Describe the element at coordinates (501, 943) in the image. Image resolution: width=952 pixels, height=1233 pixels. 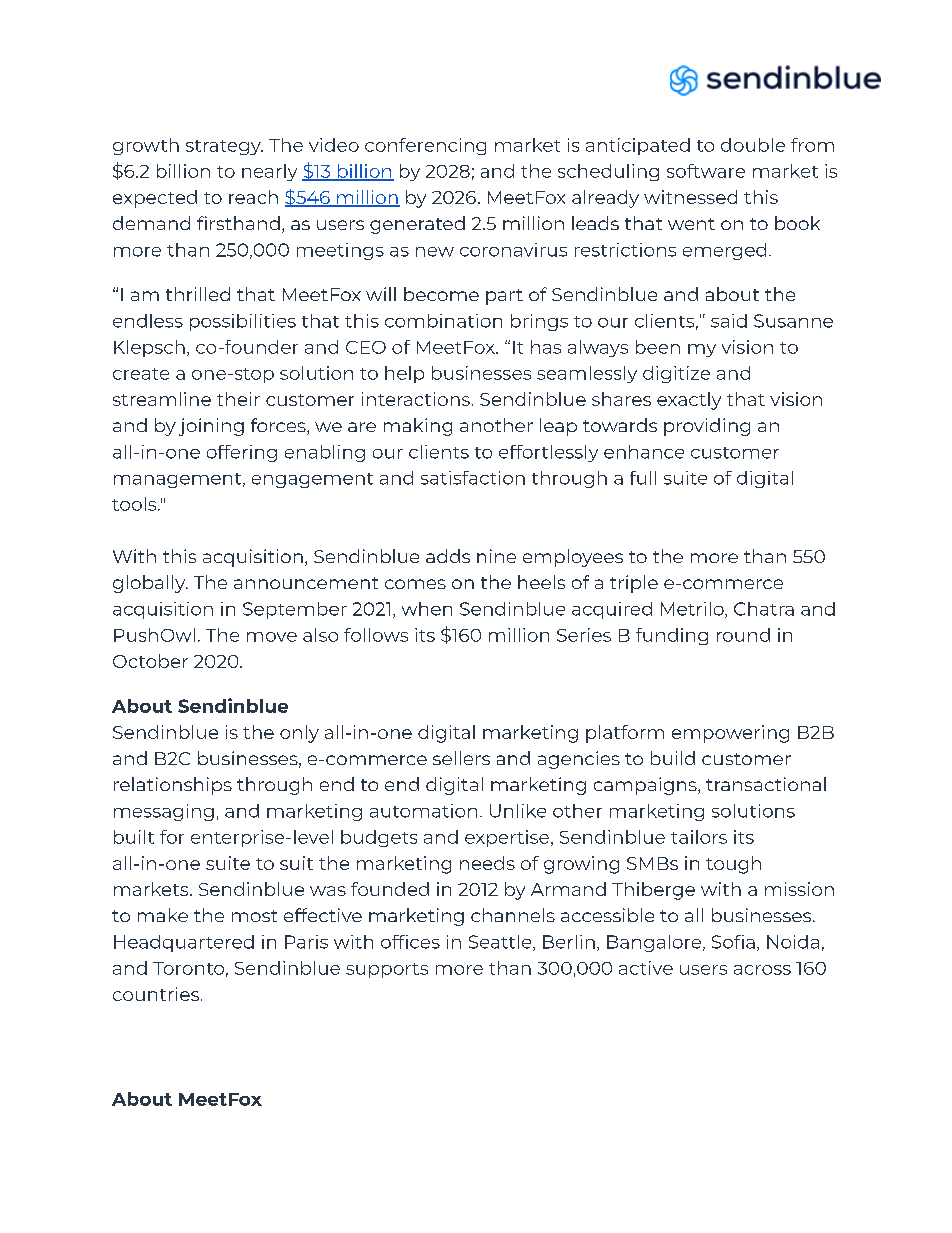
I see `Seattle` at that location.
